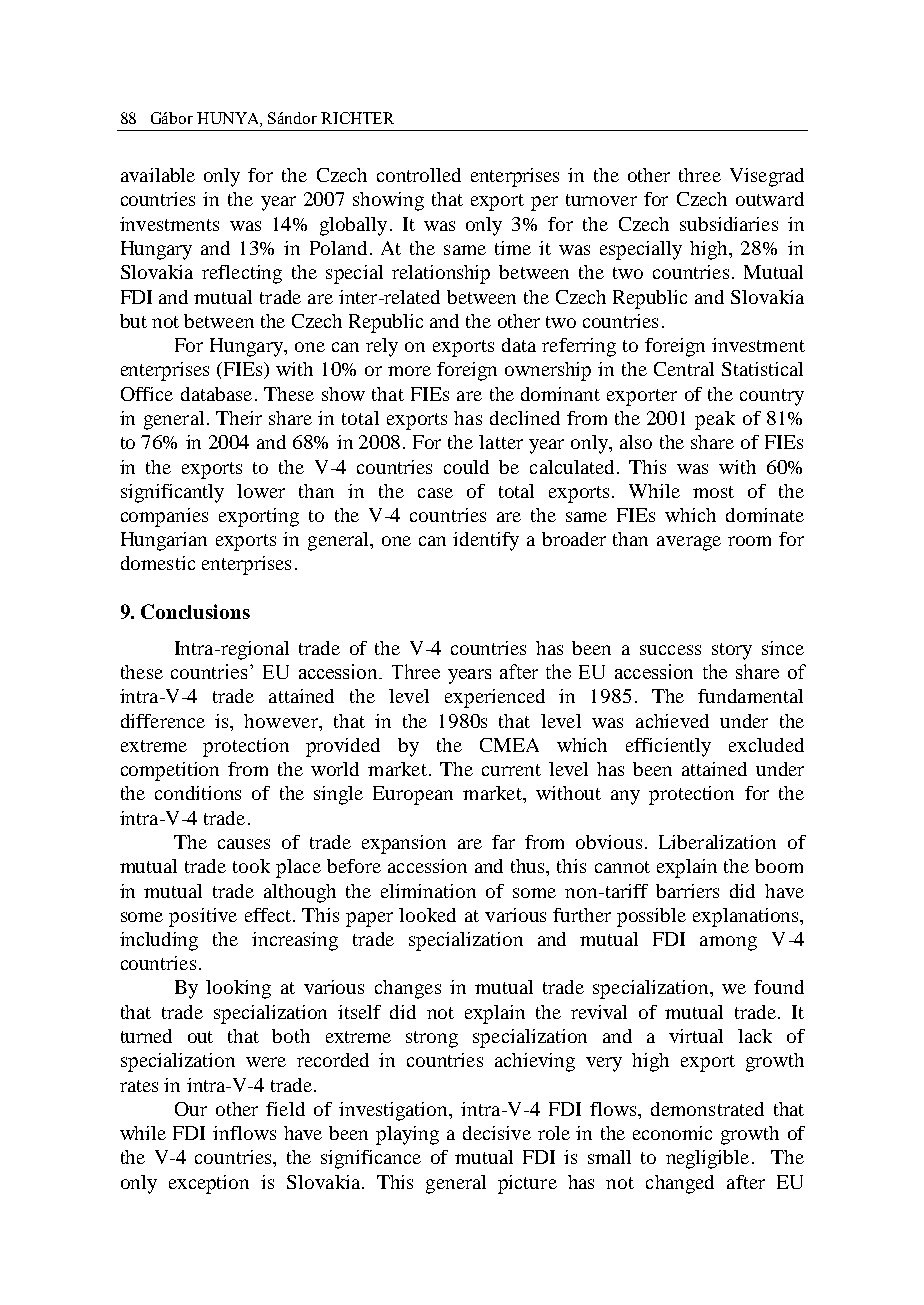 Image resolution: width=924 pixels, height=1305 pixels. I want to click on negligible, so click(707, 1159).
